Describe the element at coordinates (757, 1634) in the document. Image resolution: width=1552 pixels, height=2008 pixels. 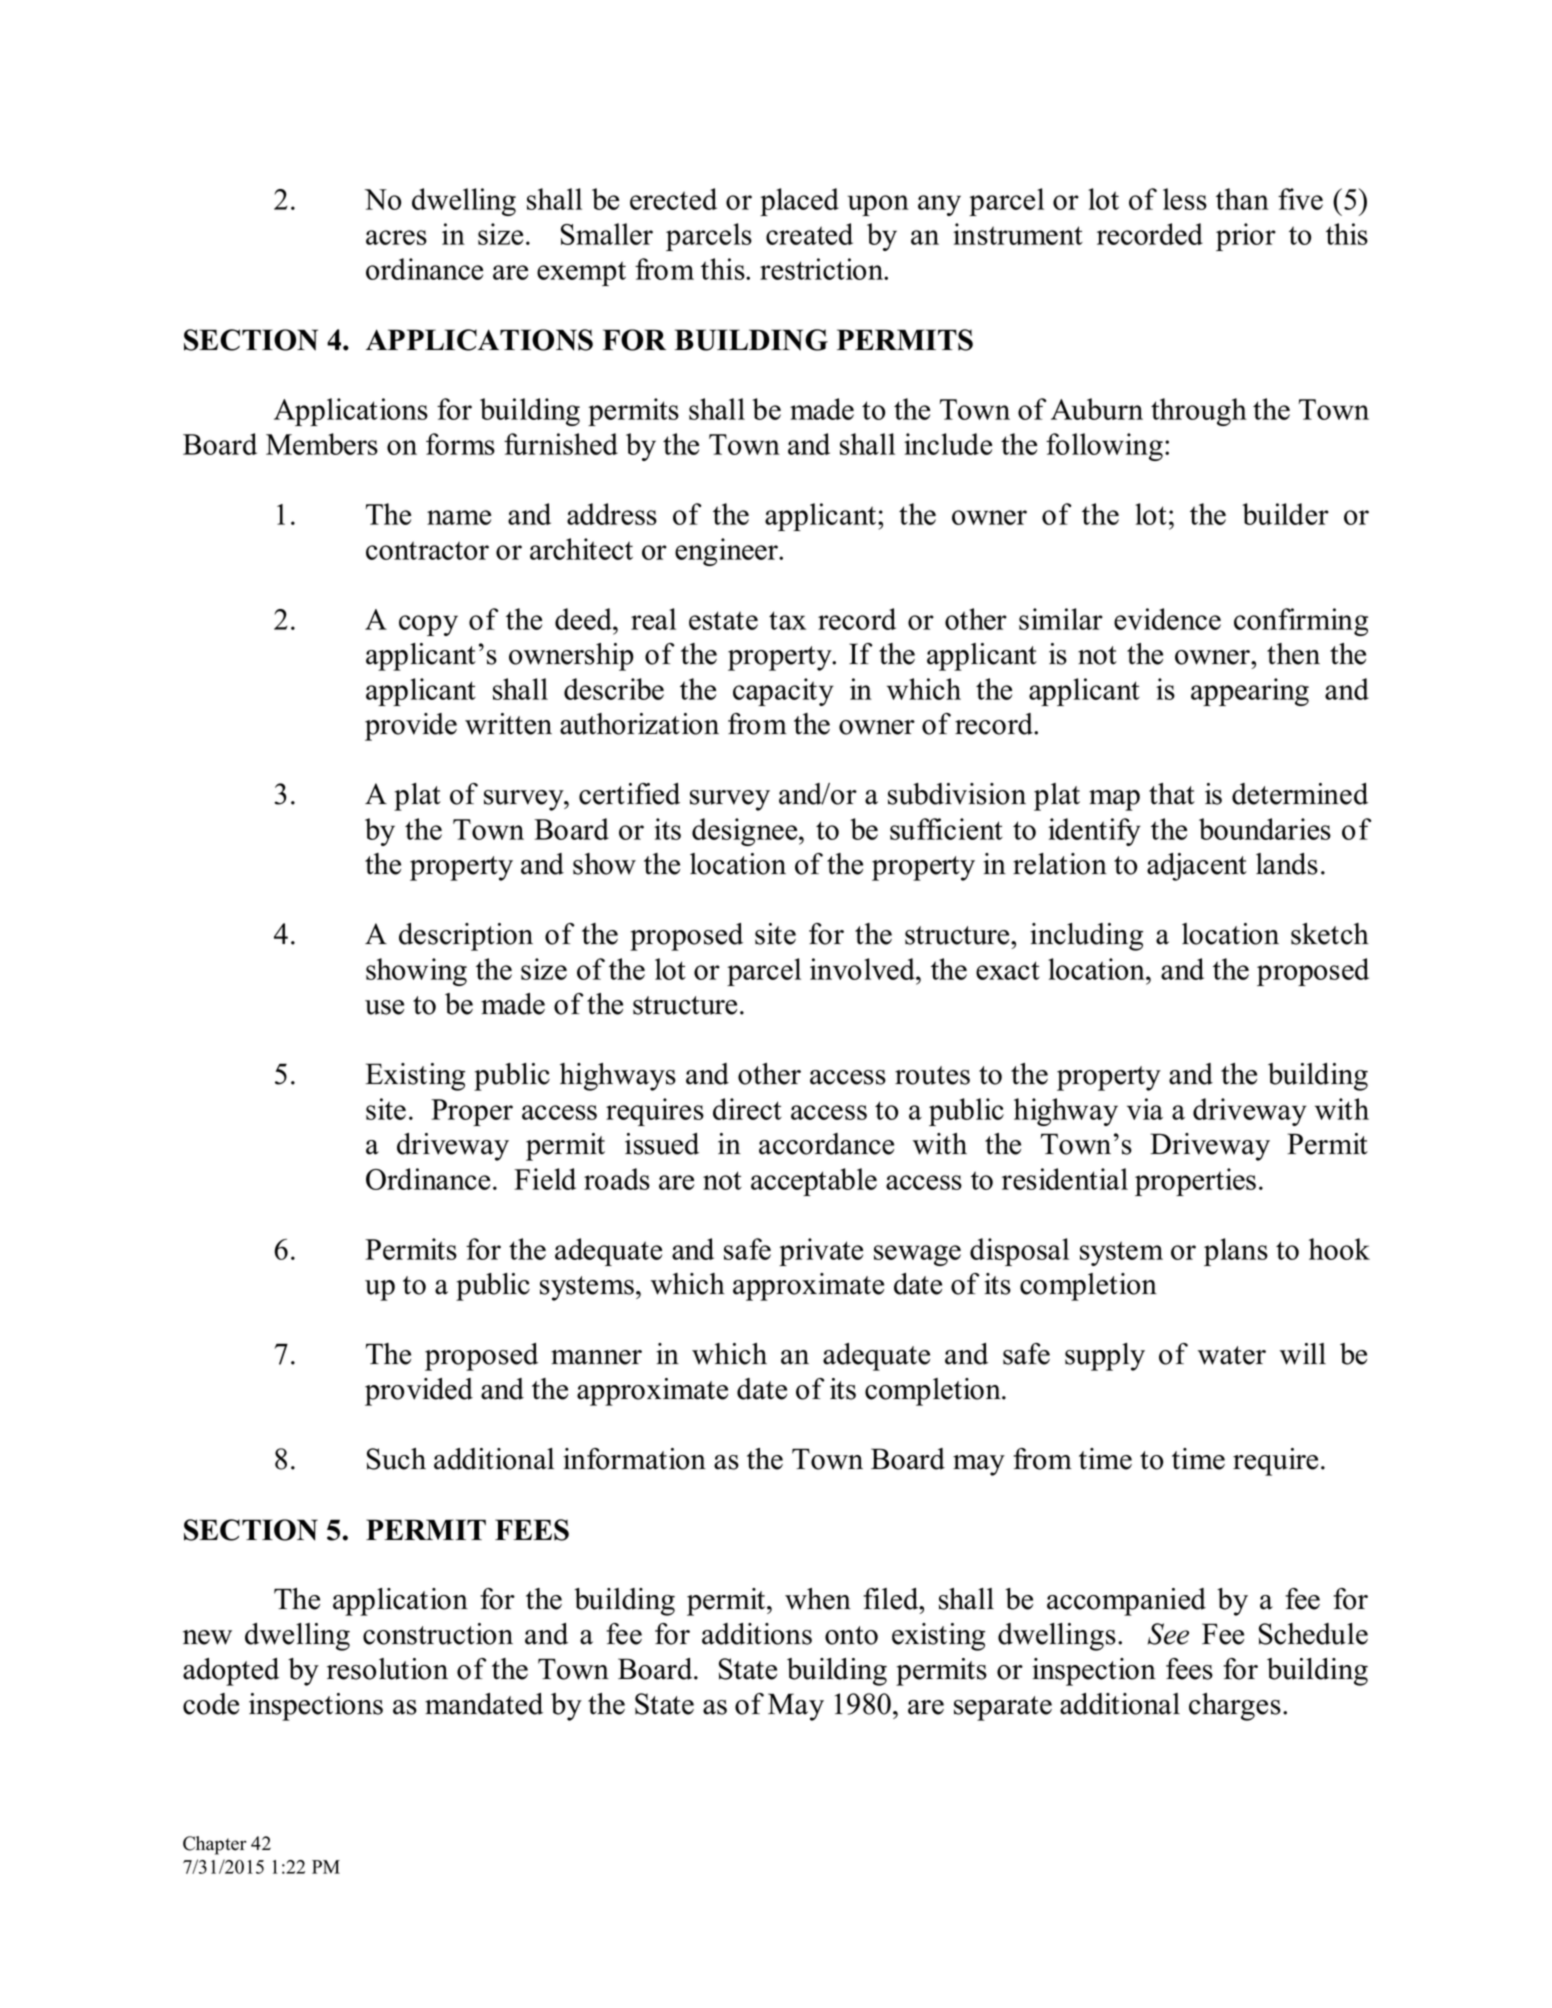
I see `additions` at that location.
